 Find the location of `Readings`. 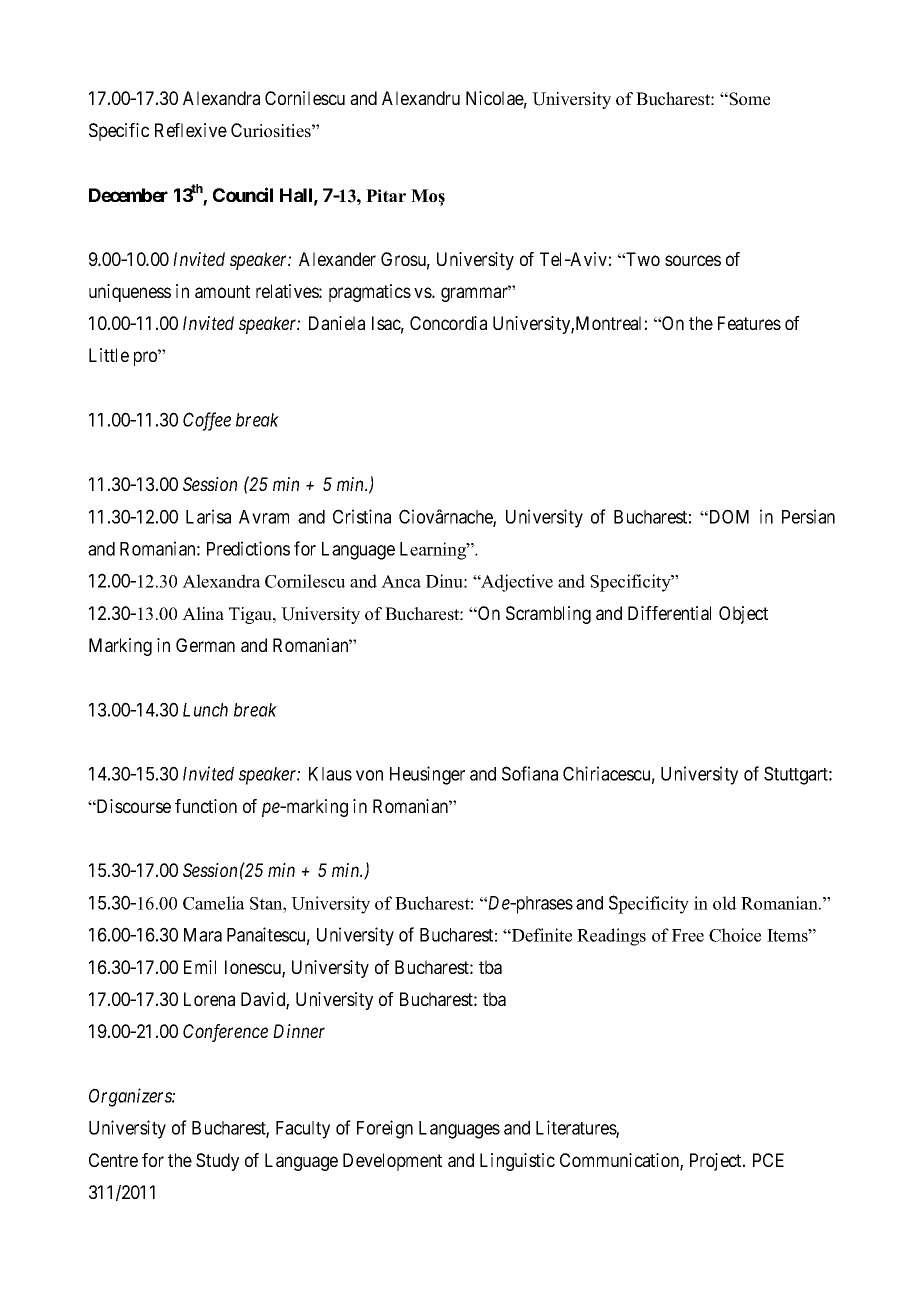

Readings is located at coordinates (611, 937).
